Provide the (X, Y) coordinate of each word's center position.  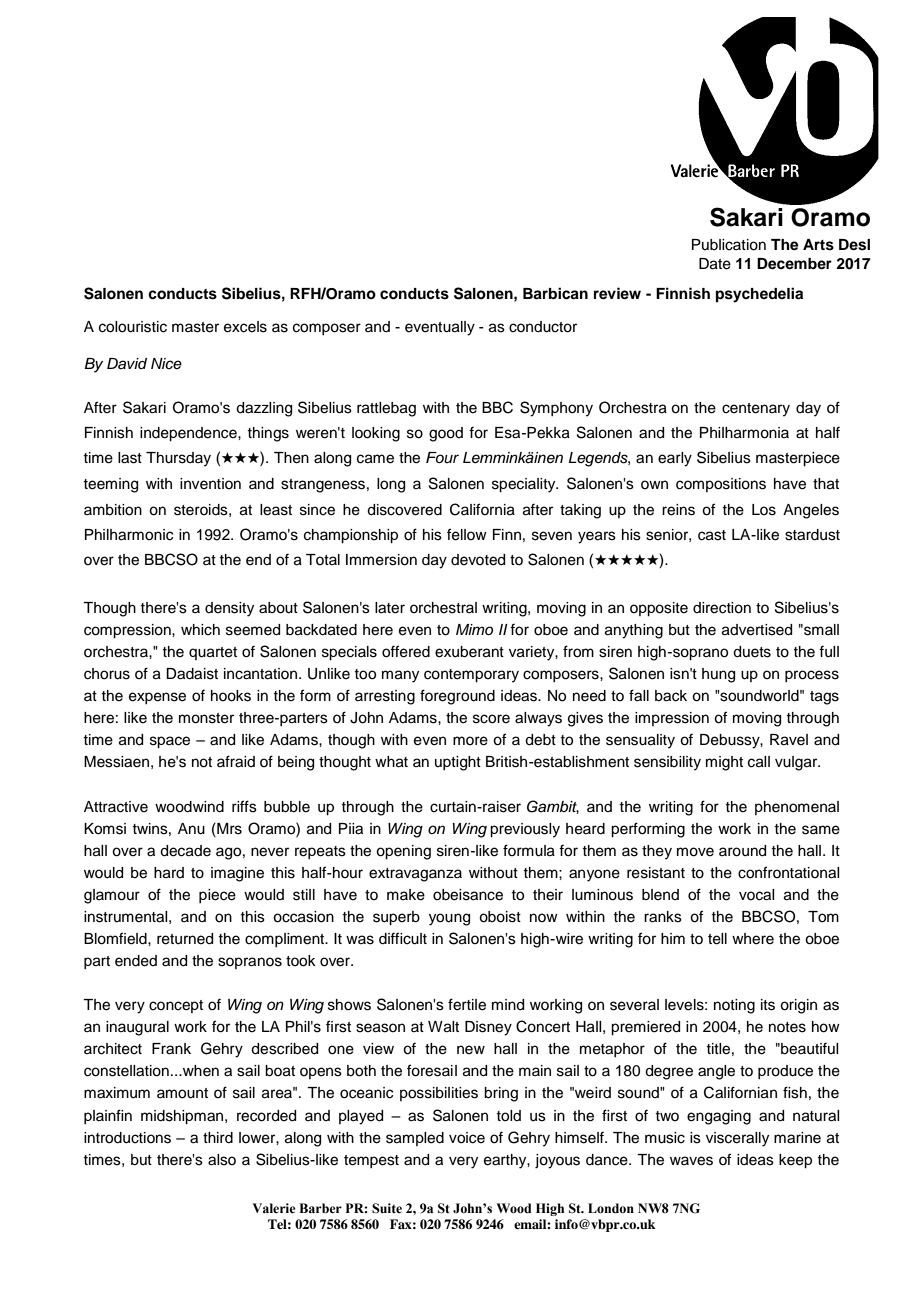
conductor (543, 327)
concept (176, 1006)
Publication (729, 245)
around (742, 851)
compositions (721, 485)
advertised (757, 630)
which (200, 630)
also (222, 1160)
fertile (467, 1004)
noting (734, 1006)
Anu (191, 829)
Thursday (178, 459)
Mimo (474, 629)
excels (245, 327)
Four (442, 458)
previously (525, 830)
